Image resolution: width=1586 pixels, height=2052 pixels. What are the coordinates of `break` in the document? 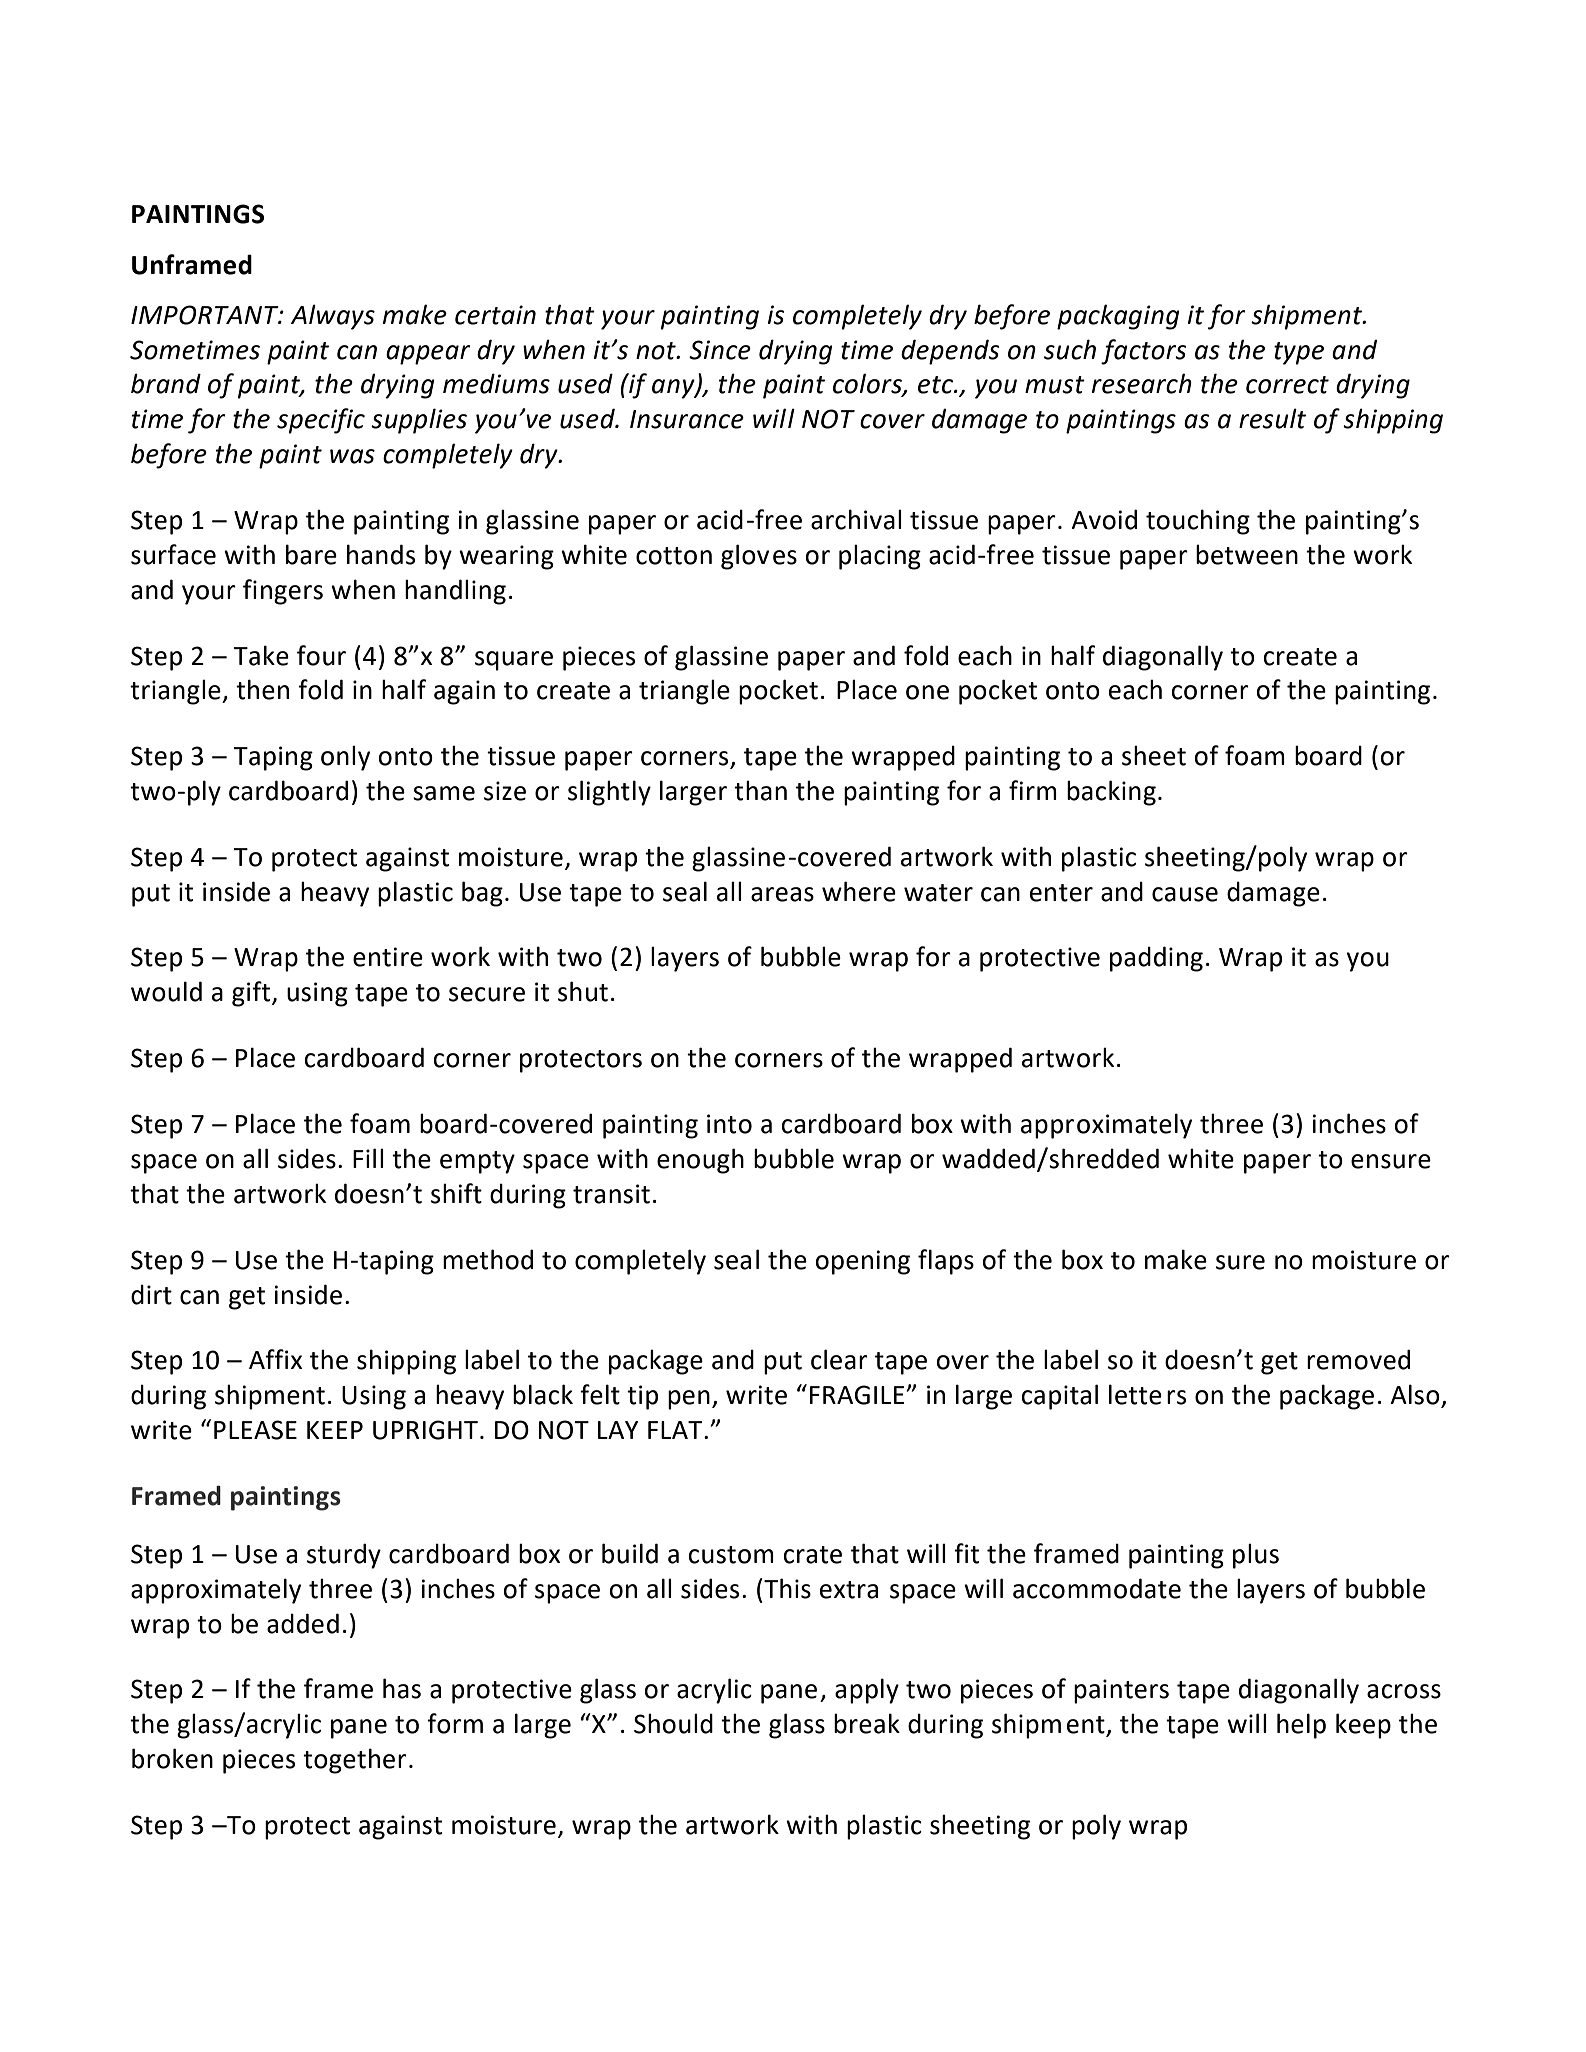 It's located at (867, 1723).
